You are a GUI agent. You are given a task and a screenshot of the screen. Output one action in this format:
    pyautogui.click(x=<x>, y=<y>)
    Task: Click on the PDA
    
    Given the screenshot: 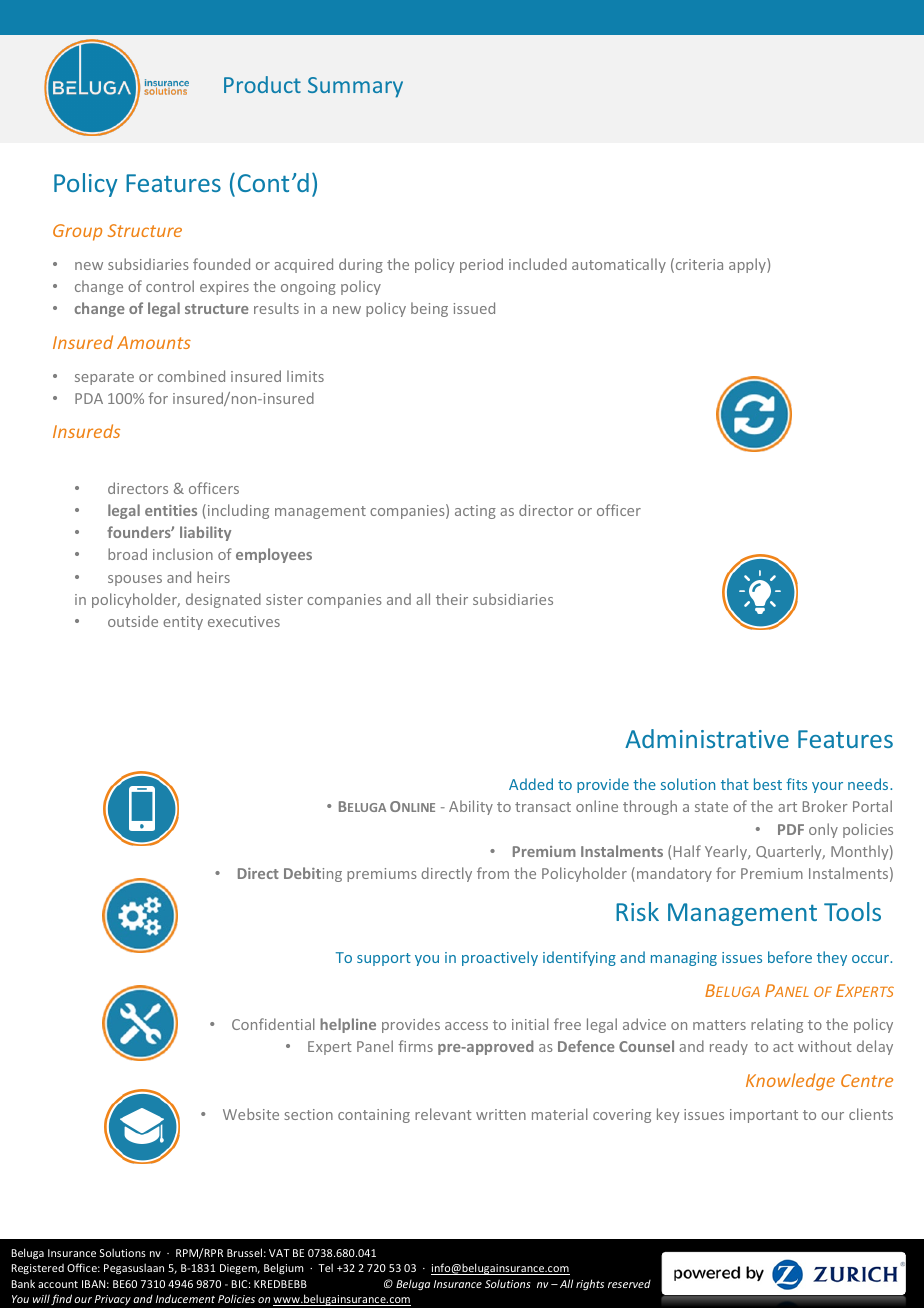 What is the action you would take?
    pyautogui.click(x=89, y=398)
